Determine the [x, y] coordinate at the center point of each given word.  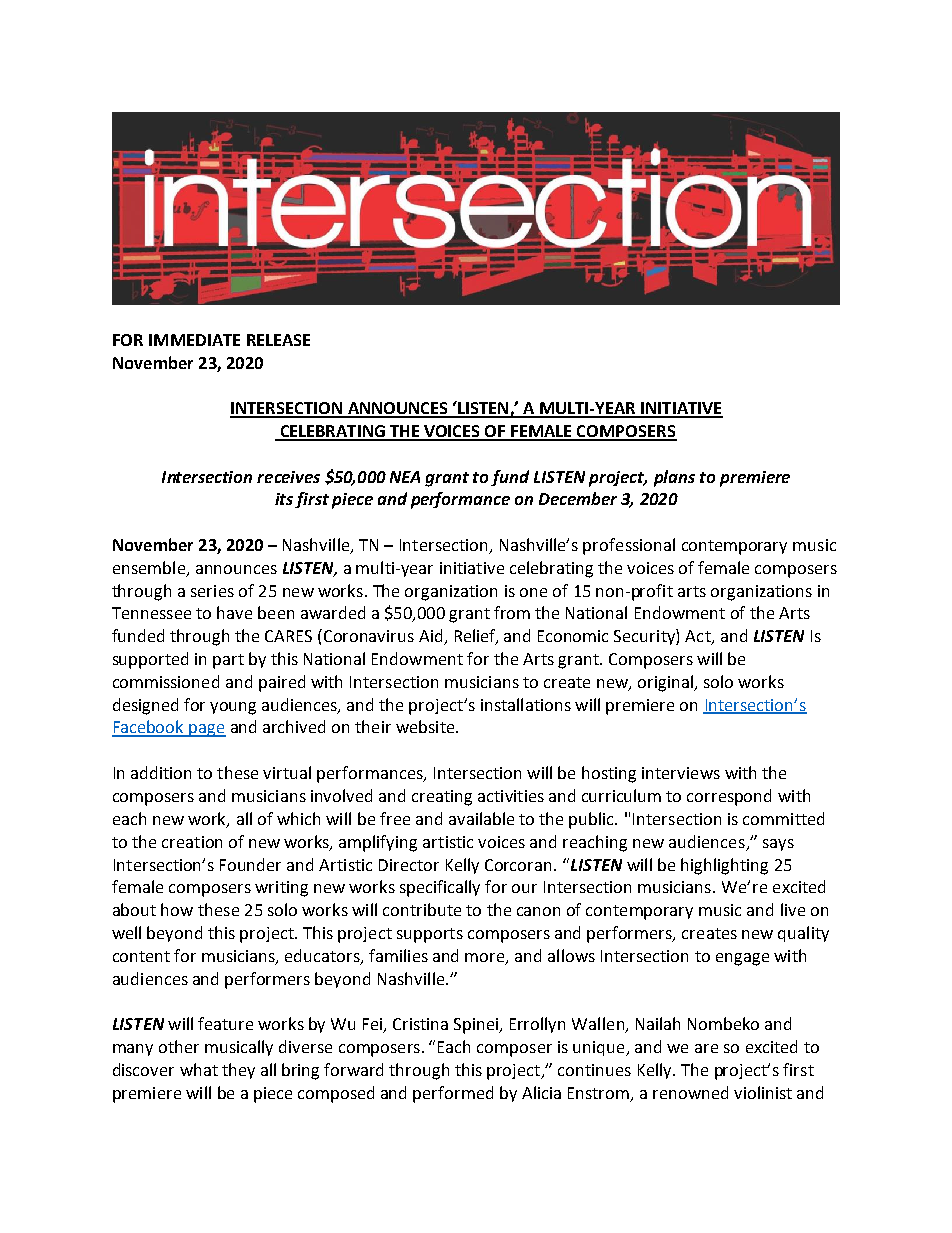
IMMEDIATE [194, 340]
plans [674, 478]
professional [629, 546]
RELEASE [278, 340]
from [512, 612]
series [212, 591]
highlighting [724, 866]
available [481, 818]
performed [453, 1094]
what [199, 1069]
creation [192, 842]
